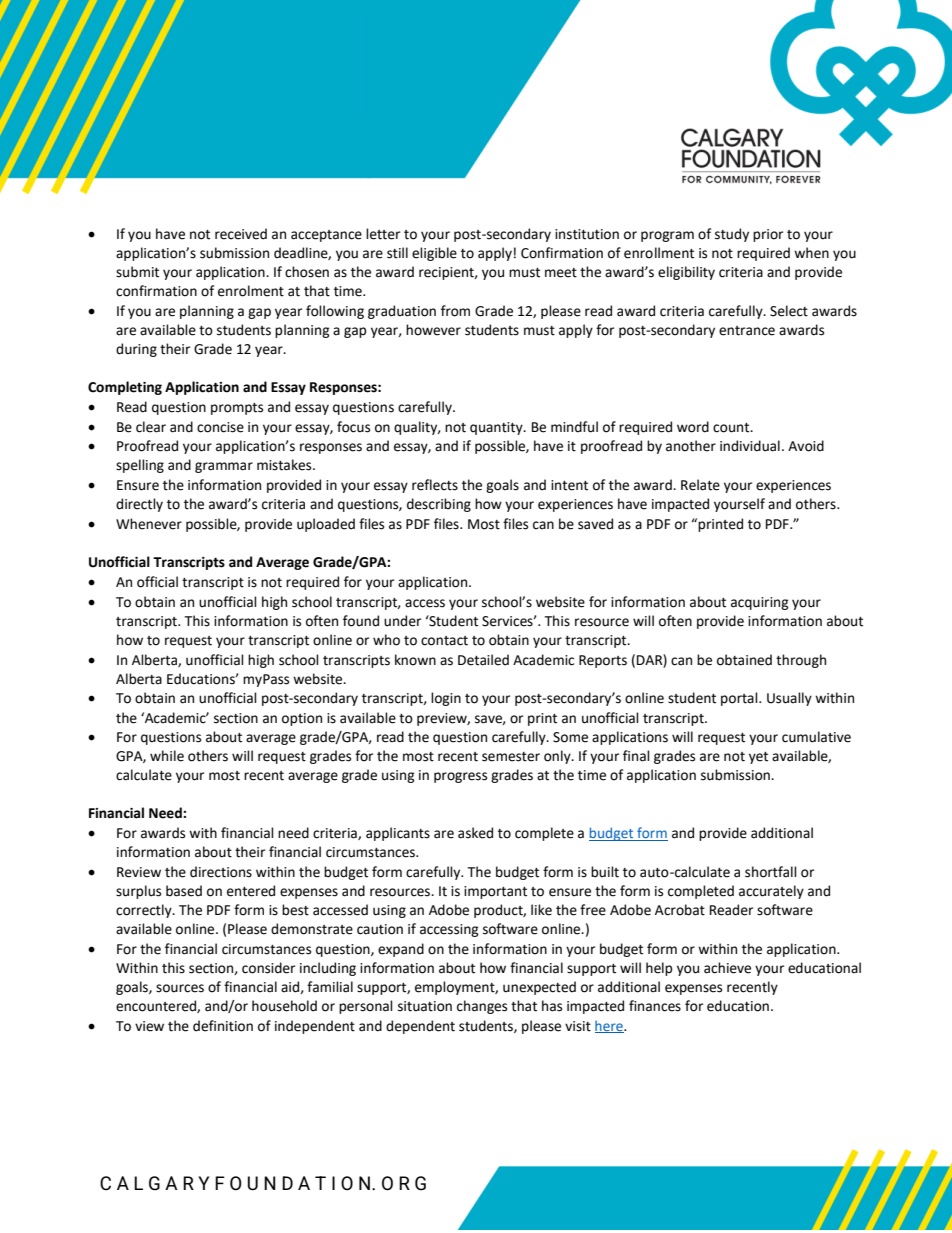  I want to click on acquiring, so click(760, 603).
